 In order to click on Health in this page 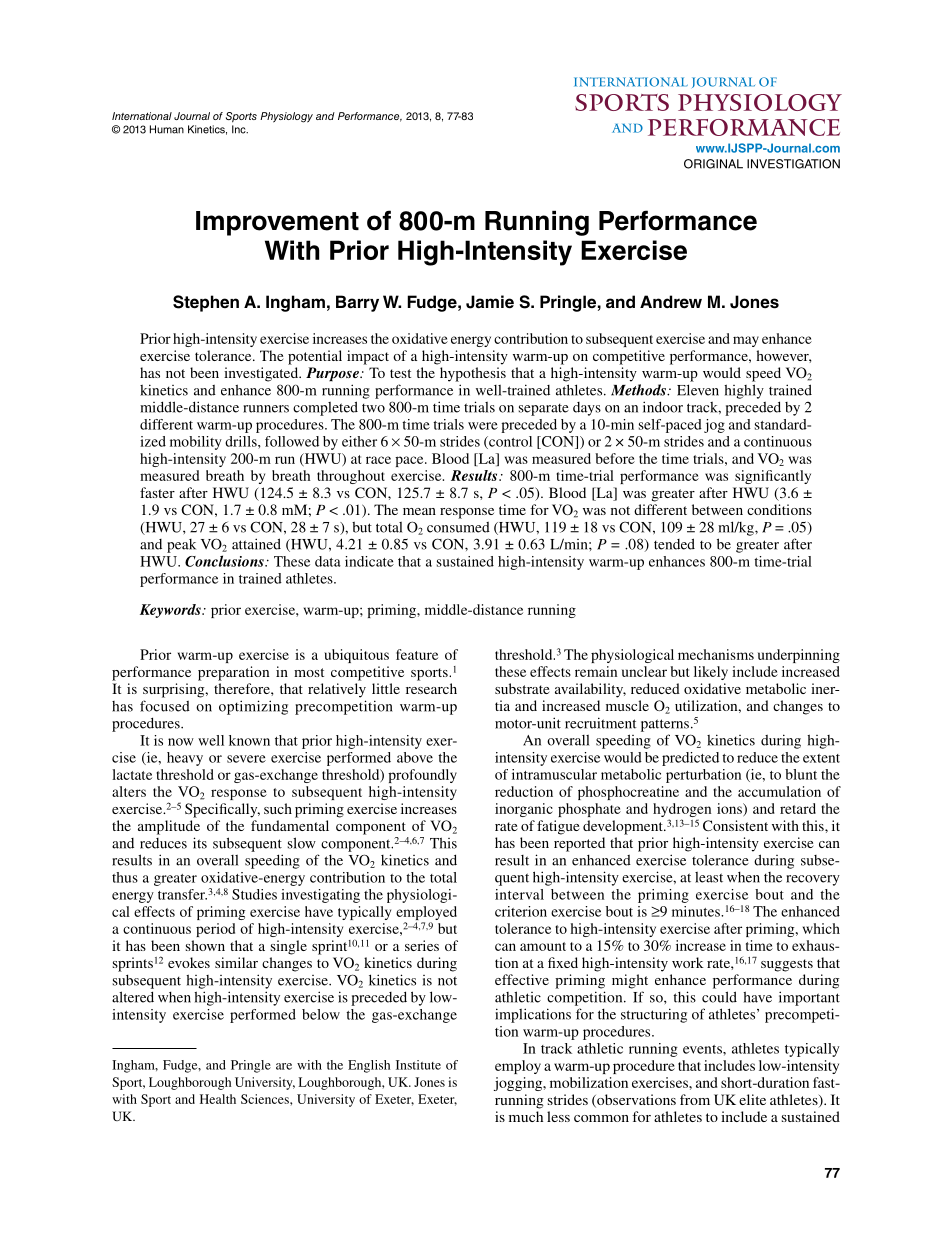, I will do `click(218, 1099)`.
